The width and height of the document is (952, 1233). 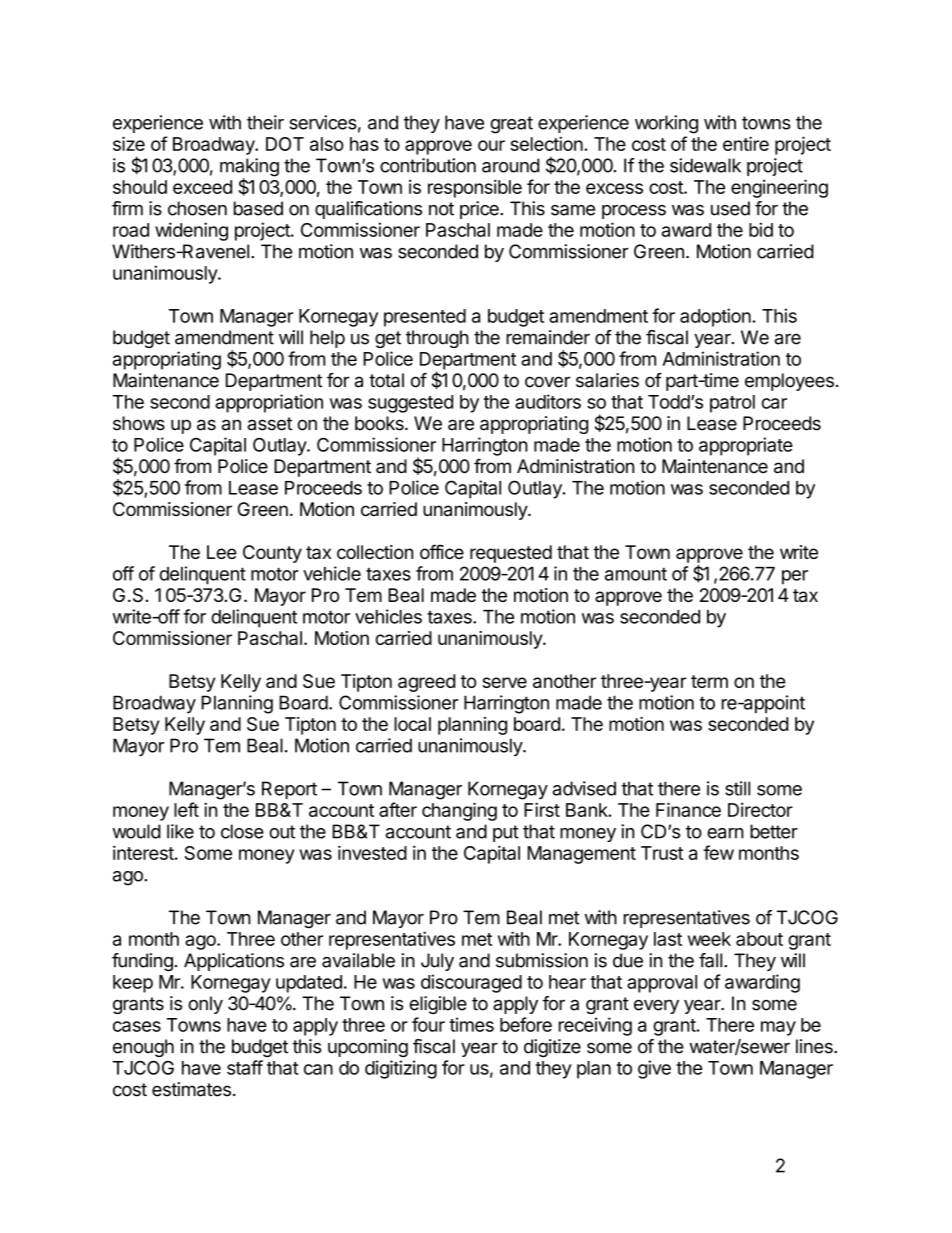 What do you see at coordinates (245, 1067) in the document?
I see `staff` at bounding box center [245, 1067].
